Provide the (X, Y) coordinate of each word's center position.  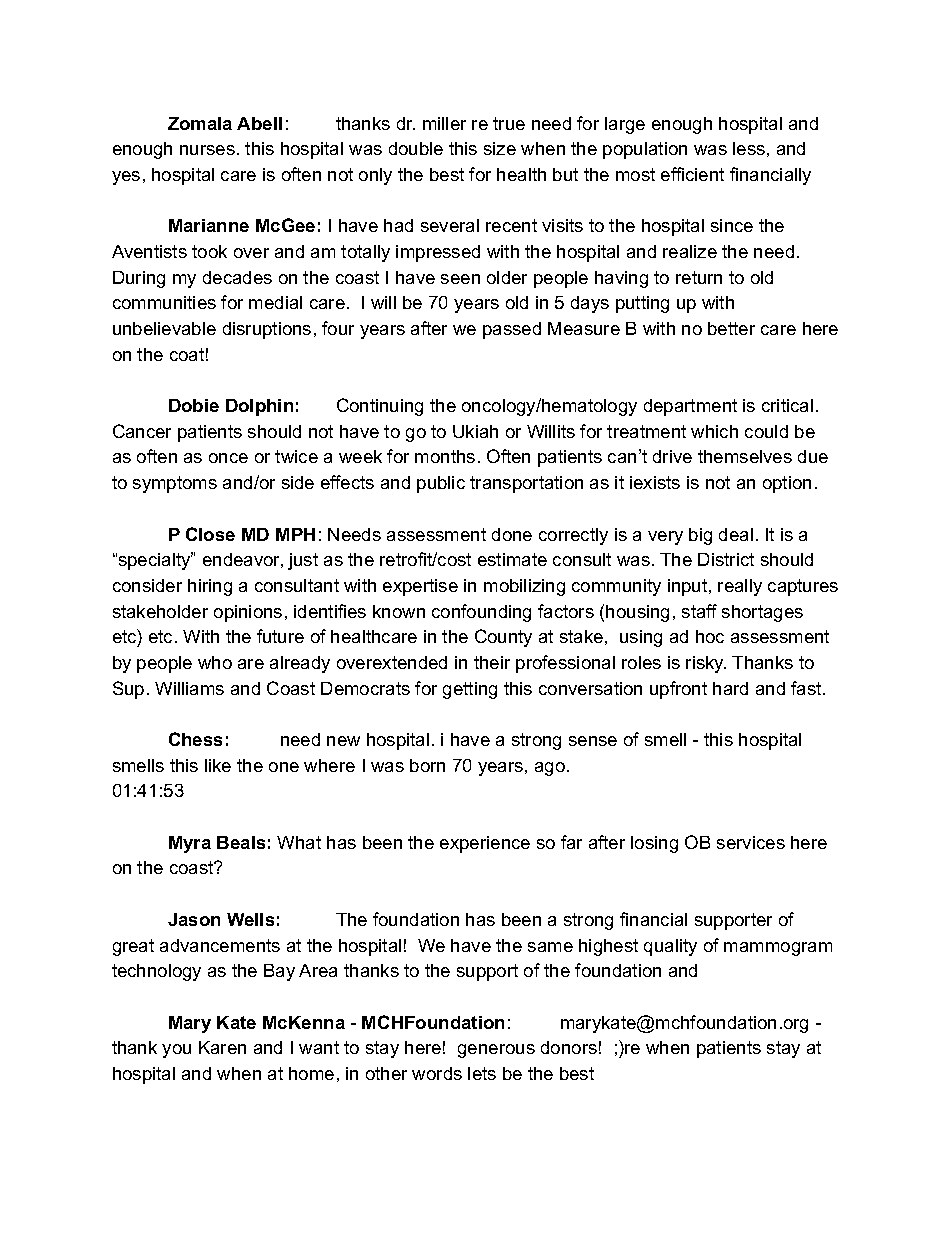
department (690, 407)
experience (485, 844)
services (751, 842)
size (500, 148)
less (749, 148)
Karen (222, 1047)
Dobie (194, 405)
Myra (190, 844)
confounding (481, 613)
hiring (210, 587)
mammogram (778, 949)
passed (512, 330)
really (740, 587)
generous (496, 1051)
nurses (207, 150)
